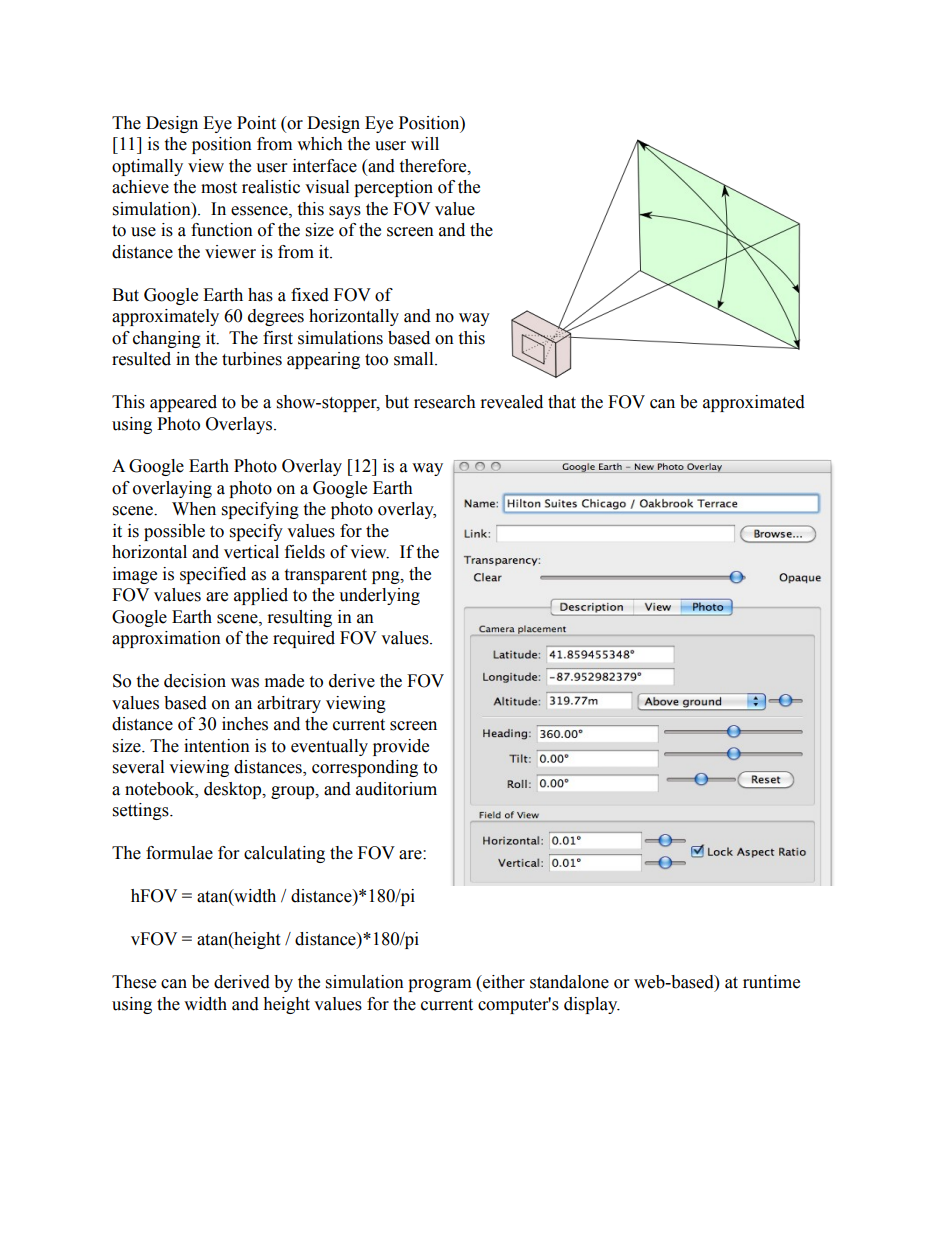 The height and width of the screenshot is (1233, 952). Describe the element at coordinates (134, 982) in the screenshot. I see `These` at that location.
